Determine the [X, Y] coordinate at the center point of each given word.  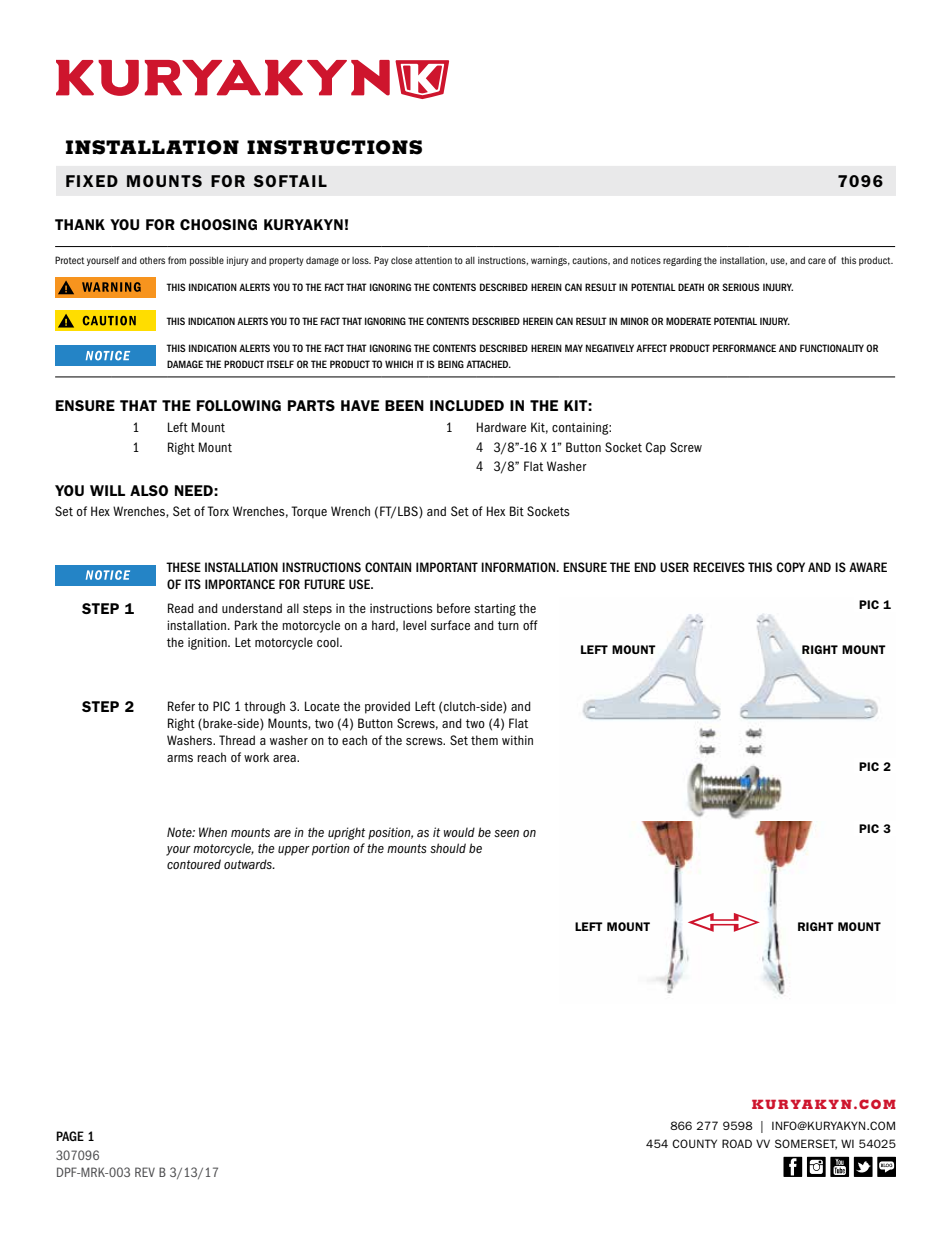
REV [145, 1172]
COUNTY [694, 1143]
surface [450, 625]
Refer [181, 706]
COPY [791, 567]
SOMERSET [806, 1144]
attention [433, 260]
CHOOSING [218, 224]
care [817, 261]
